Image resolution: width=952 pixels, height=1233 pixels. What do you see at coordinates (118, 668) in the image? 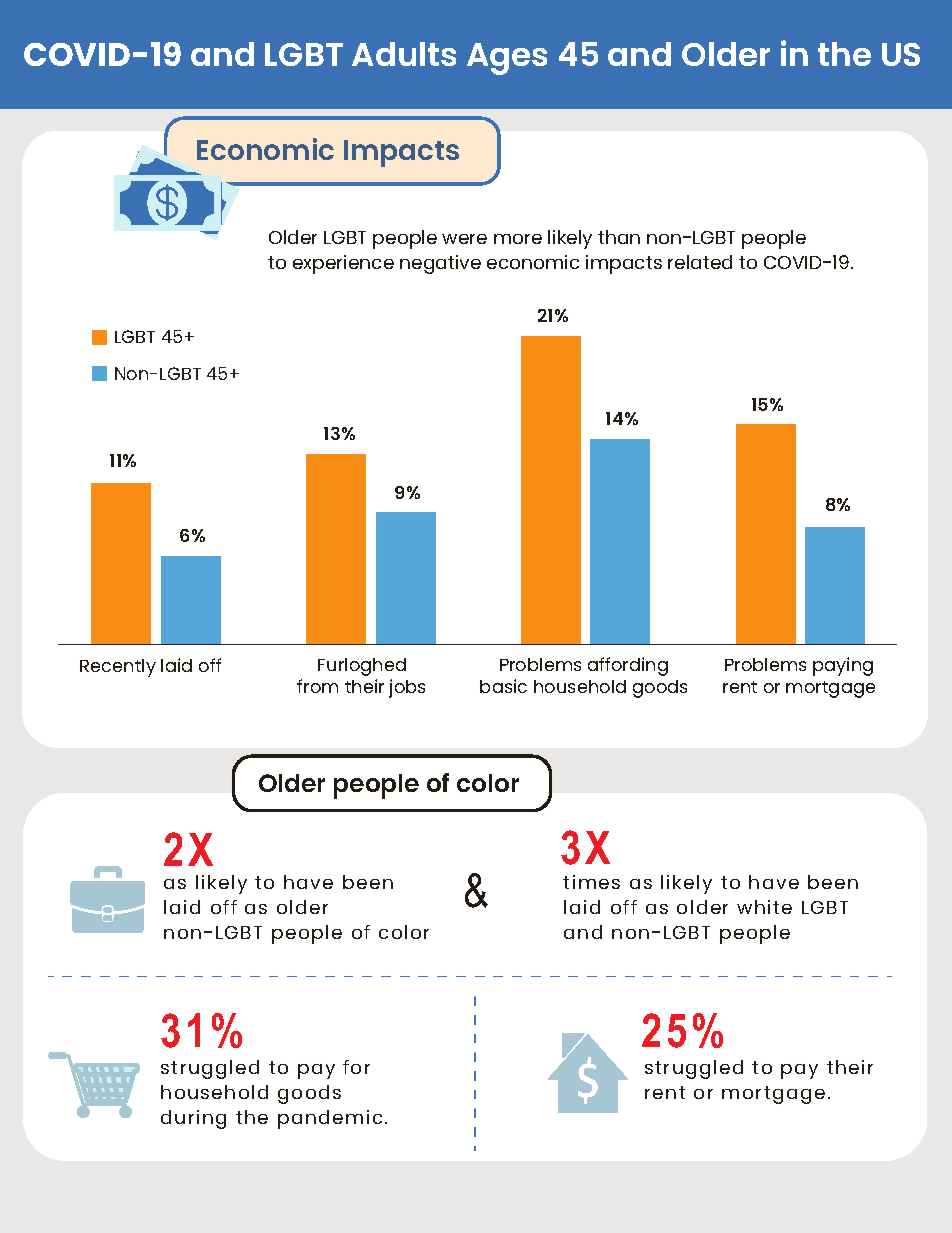
I see `Recently` at bounding box center [118, 668].
